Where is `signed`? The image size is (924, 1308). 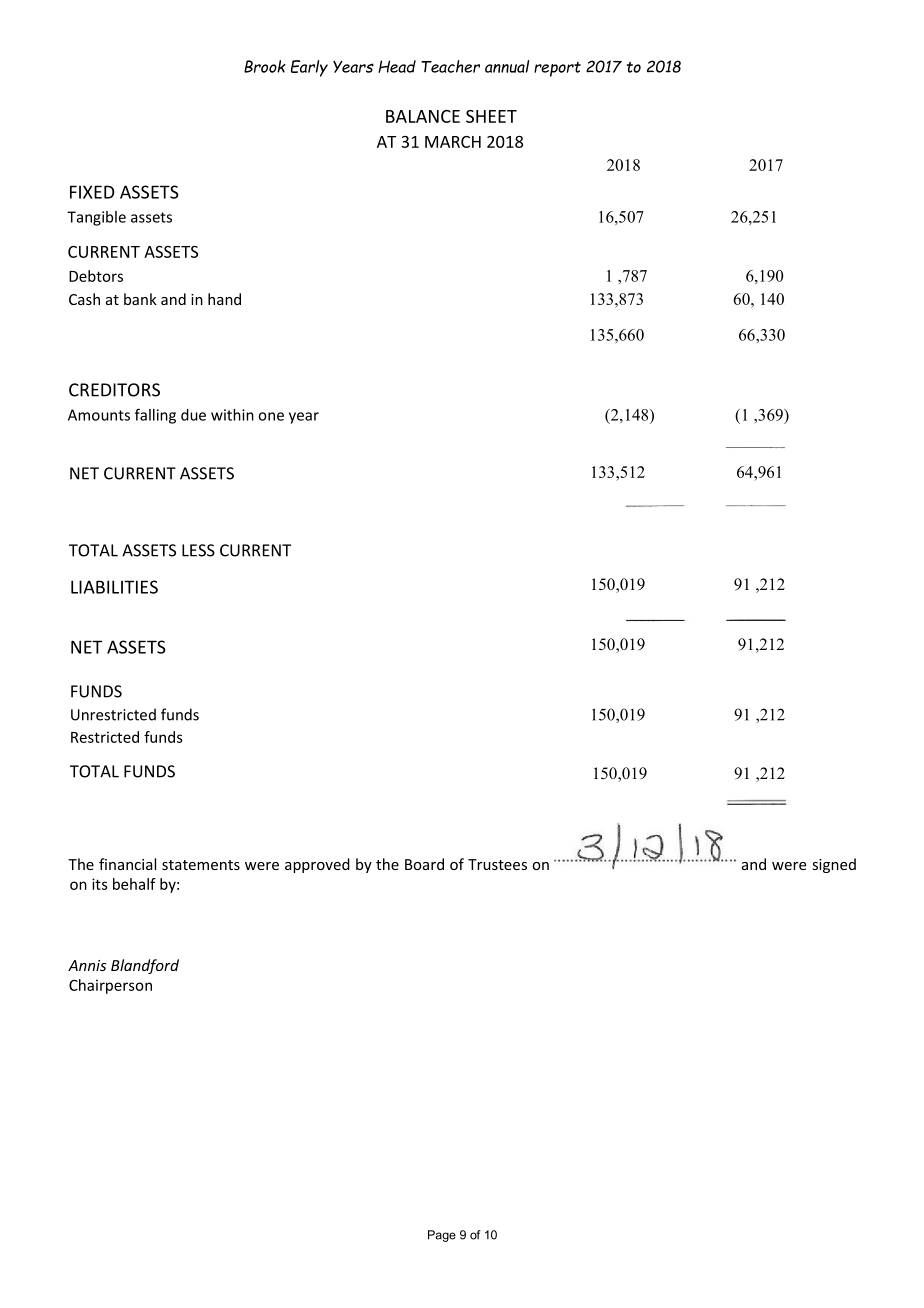
signed is located at coordinates (834, 865).
